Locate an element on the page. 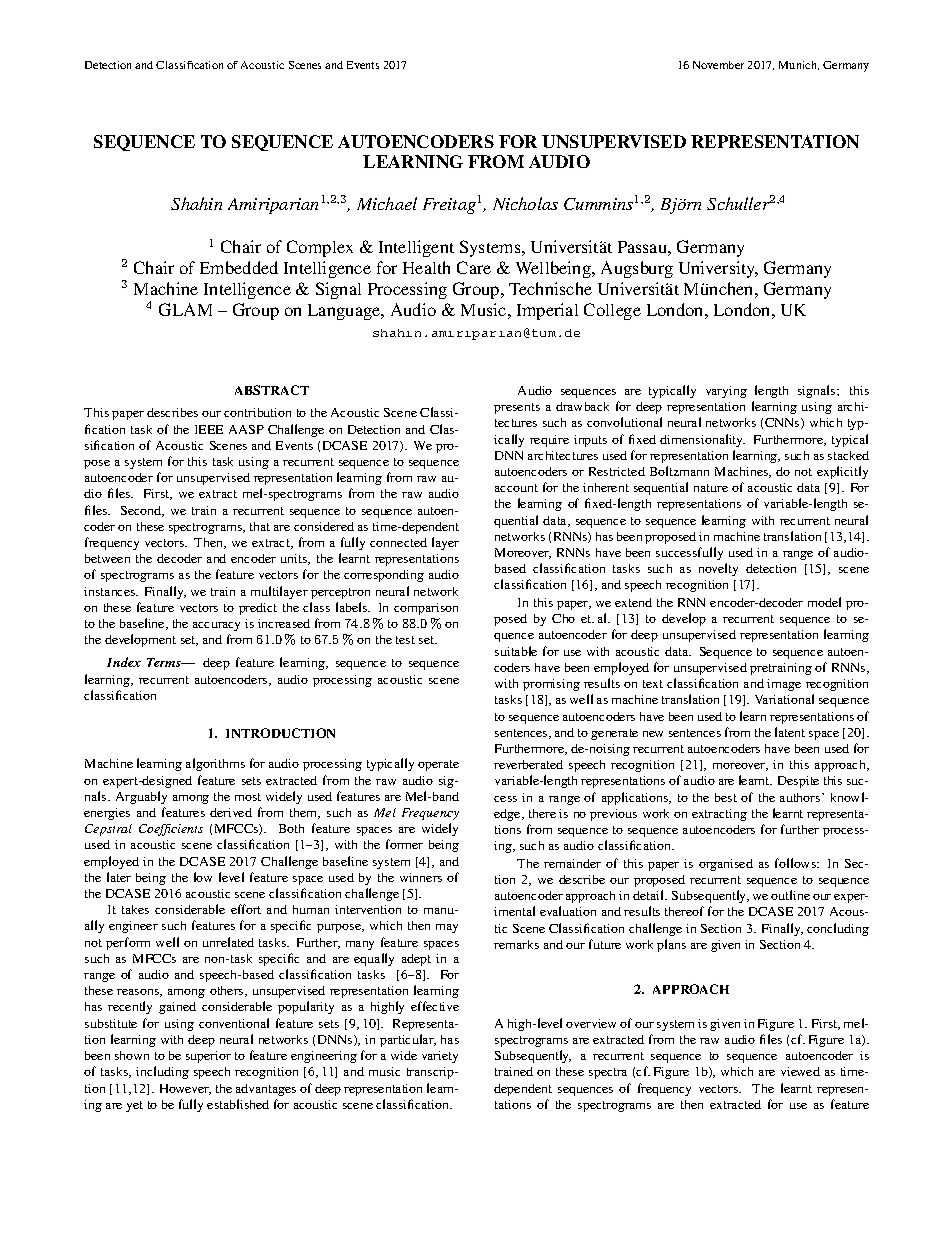 The height and width of the document is (1233, 952). Michael is located at coordinates (387, 203).
